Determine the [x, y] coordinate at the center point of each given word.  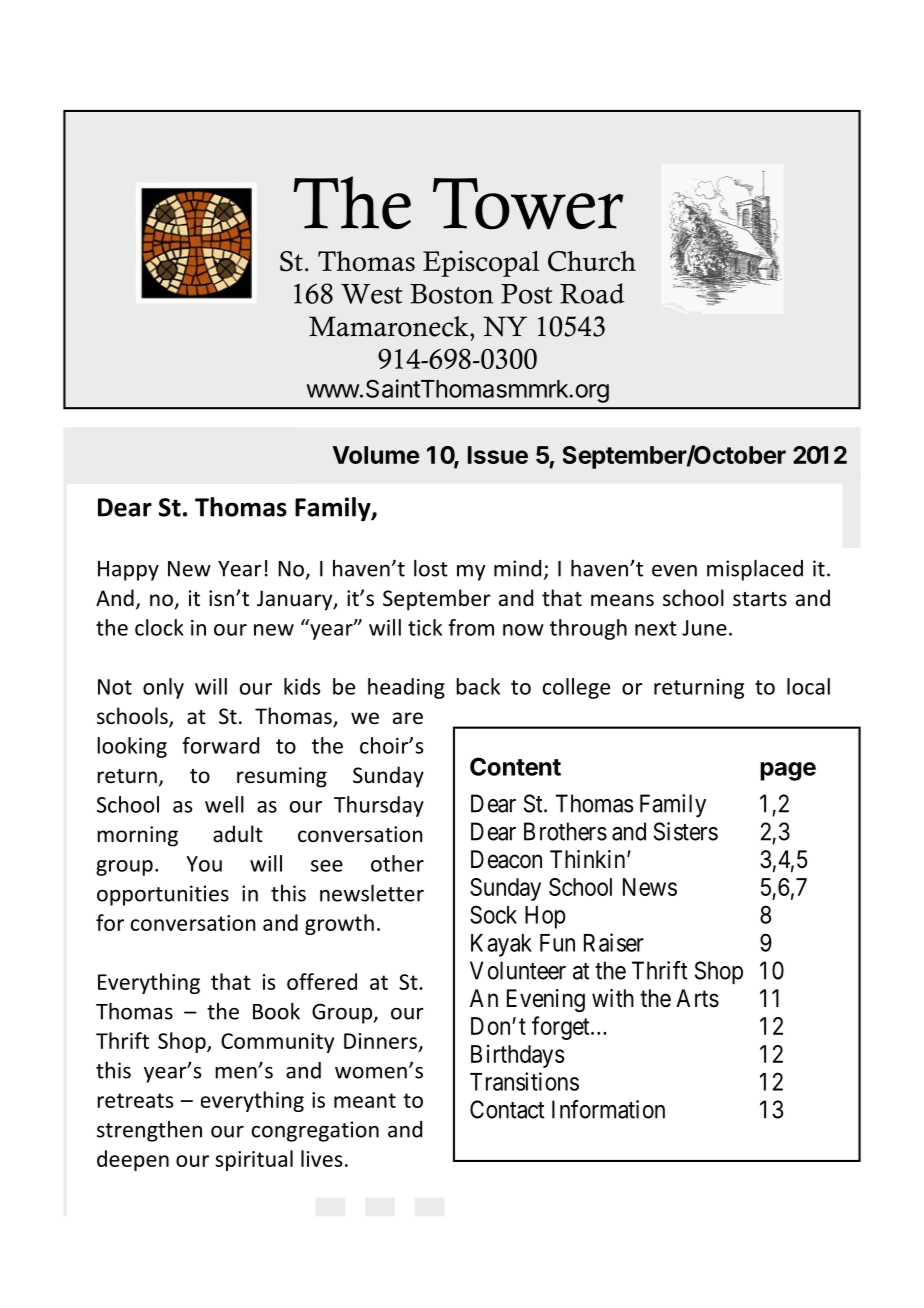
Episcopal [481, 263]
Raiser [614, 942]
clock [159, 627]
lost [431, 568]
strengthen [149, 1131]
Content [515, 766]
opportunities [163, 895]
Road [592, 293]
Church [592, 261]
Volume [376, 455]
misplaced [755, 570]
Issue [498, 455]
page [788, 771]
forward [220, 745]
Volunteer [518, 970]
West [372, 294]
